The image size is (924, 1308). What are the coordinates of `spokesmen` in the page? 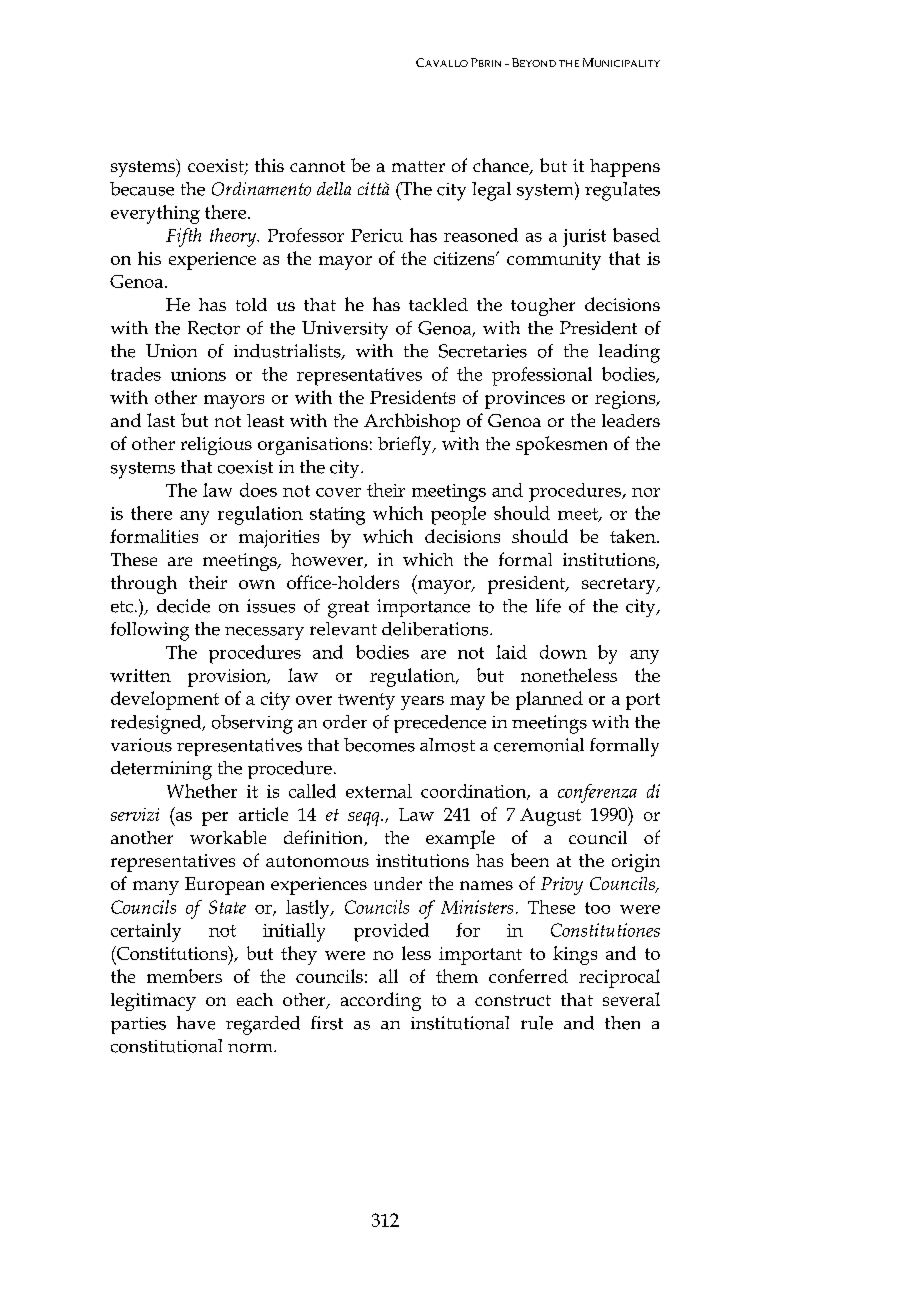 It's located at (561, 445).
